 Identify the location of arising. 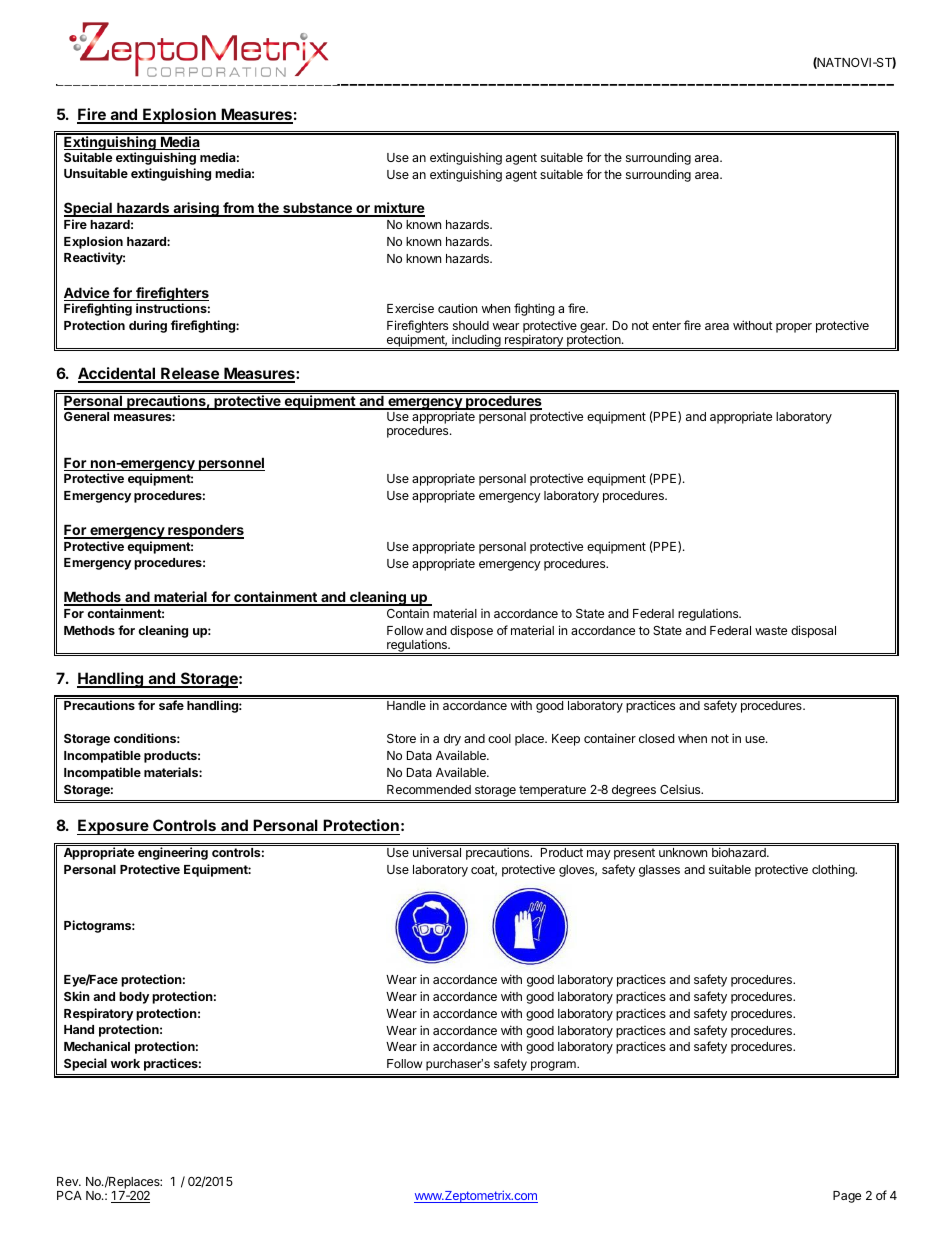
(196, 209).
